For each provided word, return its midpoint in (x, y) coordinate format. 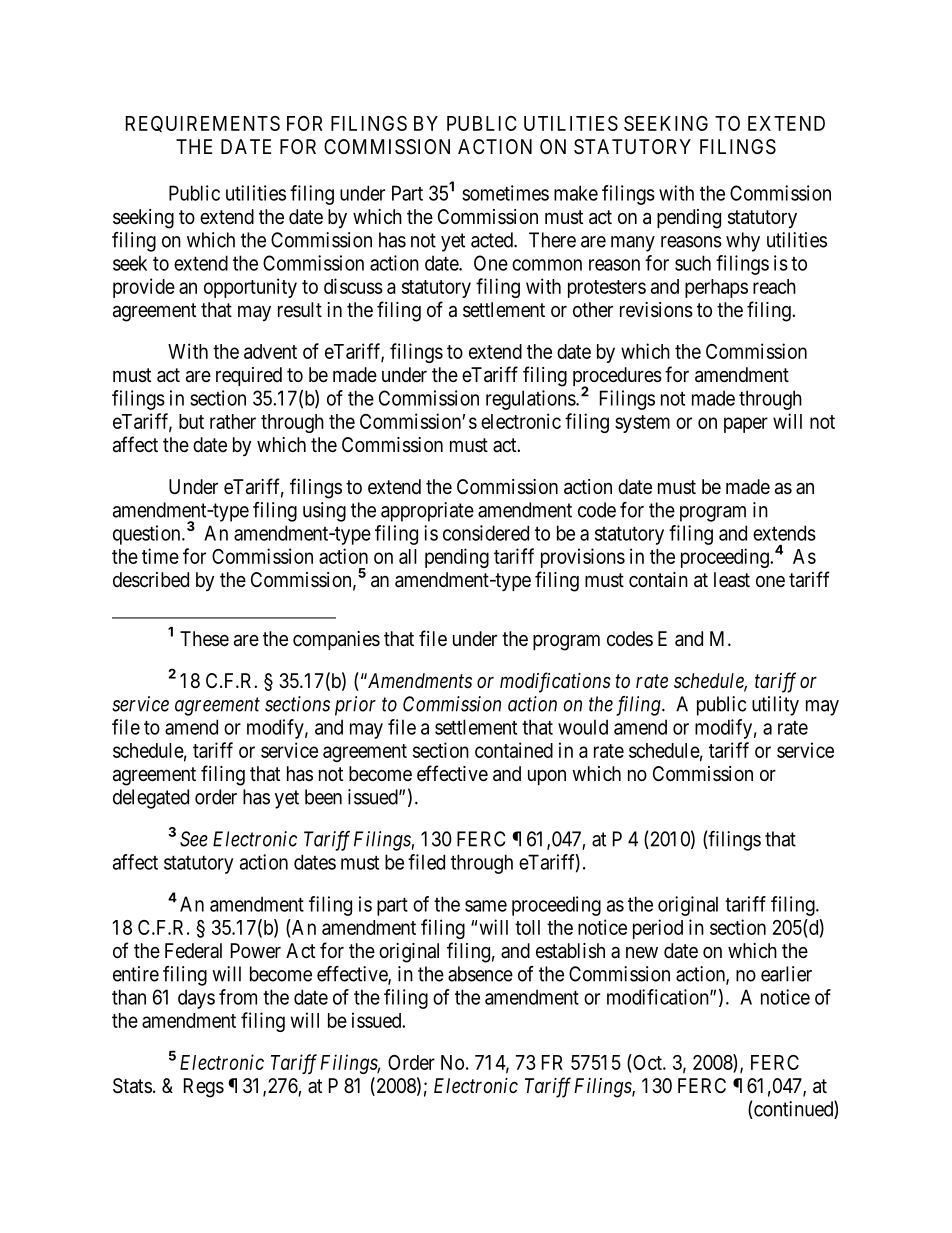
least (732, 580)
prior (355, 706)
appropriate (427, 512)
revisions (656, 310)
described (151, 580)
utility (775, 706)
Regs (204, 1088)
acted (493, 240)
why (743, 242)
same (486, 906)
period (658, 929)
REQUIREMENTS (203, 124)
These (204, 639)
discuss (353, 286)
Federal (193, 950)
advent (270, 351)
